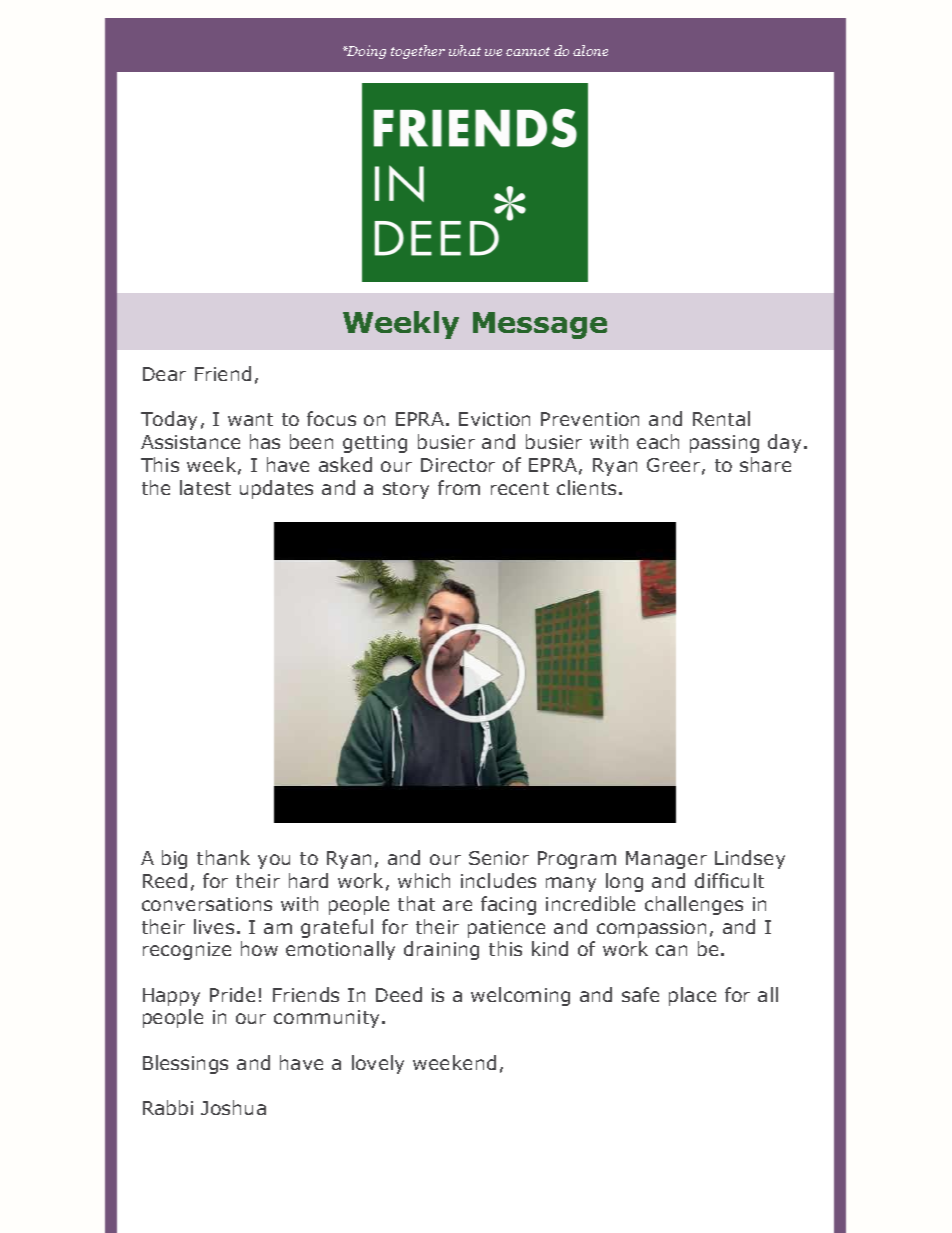 The height and width of the screenshot is (1233, 952). I want to click on lovely, so click(378, 1064).
